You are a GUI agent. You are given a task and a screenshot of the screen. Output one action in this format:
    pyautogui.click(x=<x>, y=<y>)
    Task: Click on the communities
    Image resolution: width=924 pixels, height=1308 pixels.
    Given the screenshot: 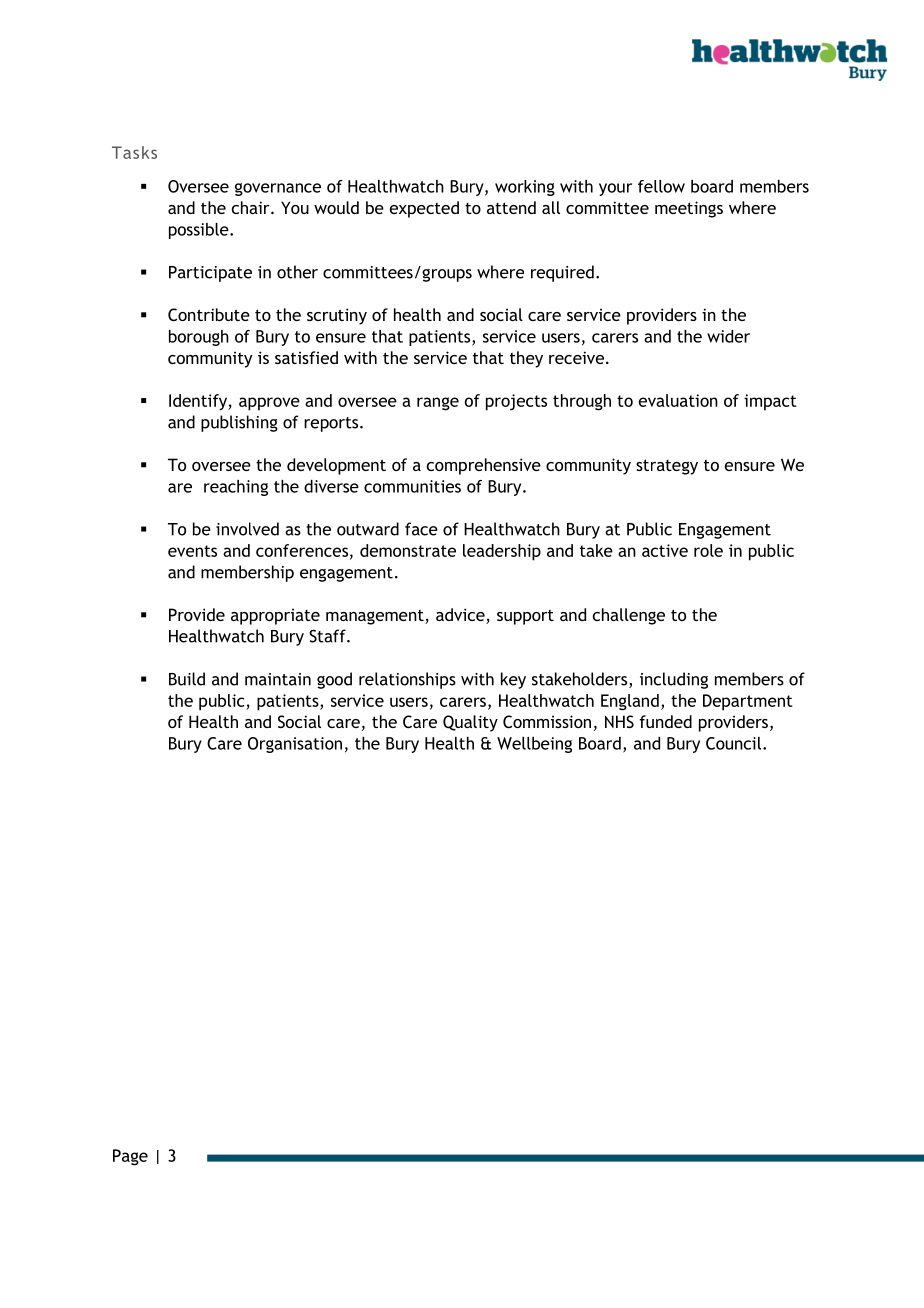 What is the action you would take?
    pyautogui.click(x=412, y=486)
